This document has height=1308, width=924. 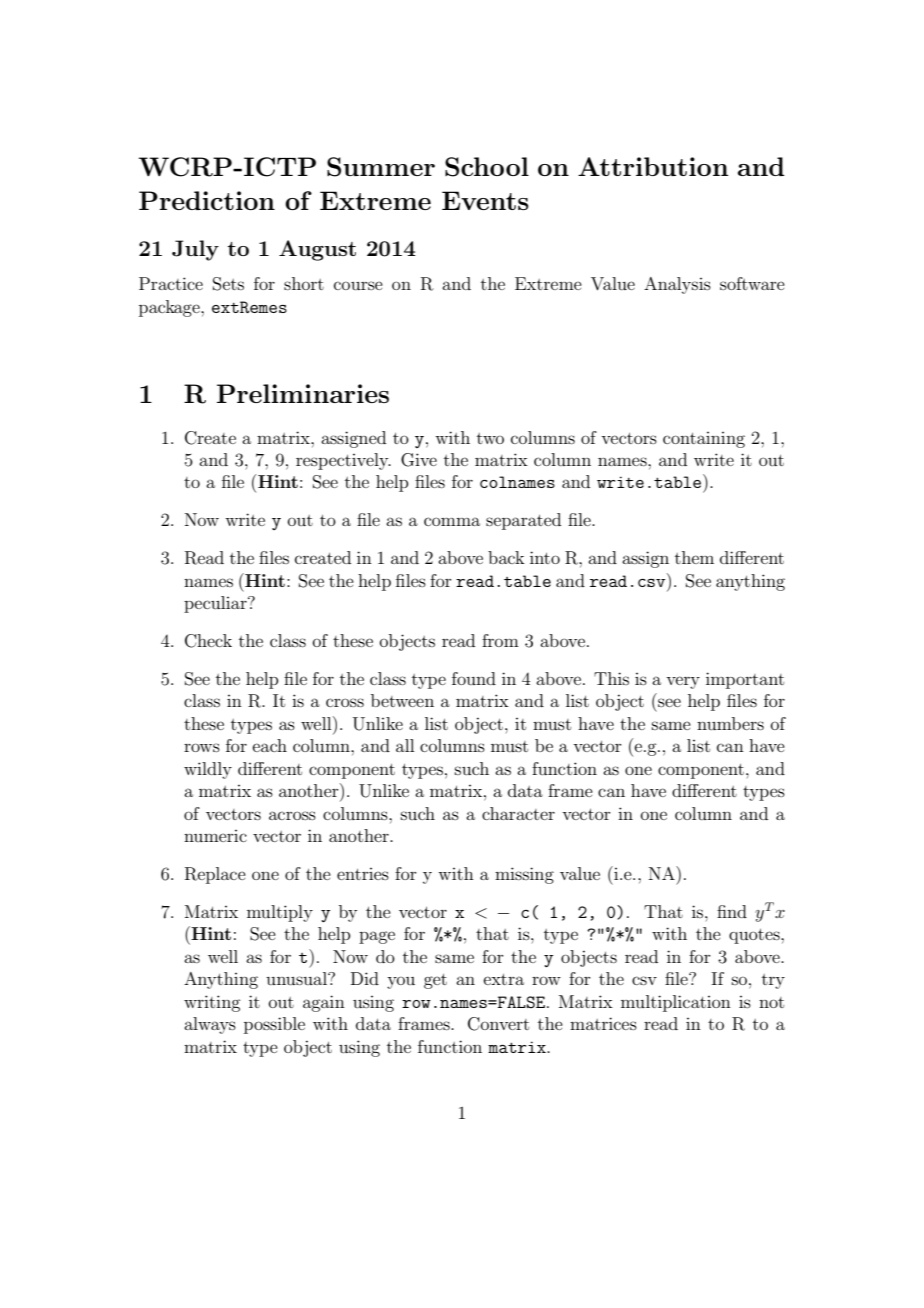 What do you see at coordinates (208, 641) in the document?
I see `Check` at bounding box center [208, 641].
